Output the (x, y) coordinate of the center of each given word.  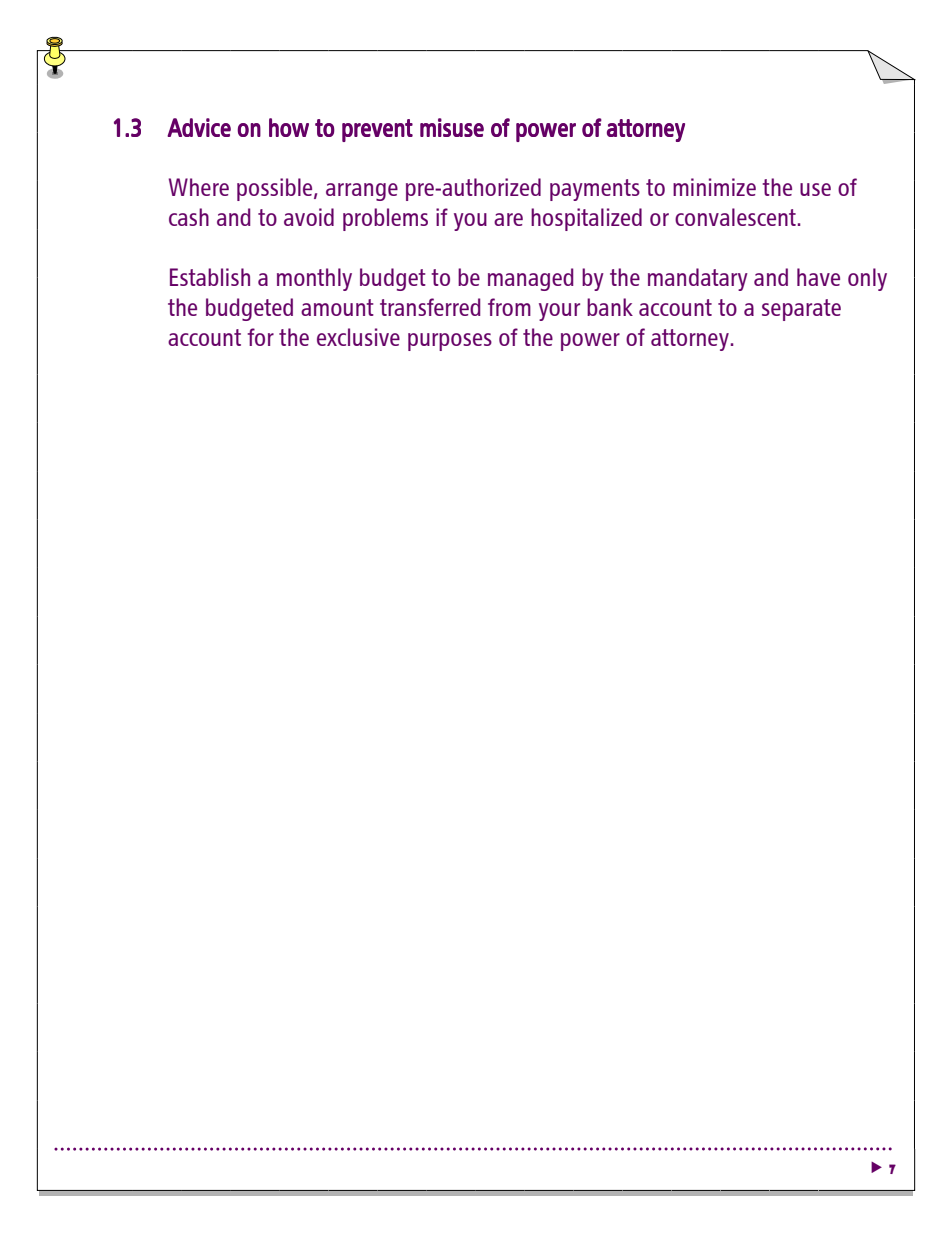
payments (595, 190)
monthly (314, 279)
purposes (450, 342)
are (508, 219)
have (818, 277)
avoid (309, 217)
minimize (714, 187)
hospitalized (586, 219)
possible (276, 189)
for (260, 337)
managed (530, 279)
